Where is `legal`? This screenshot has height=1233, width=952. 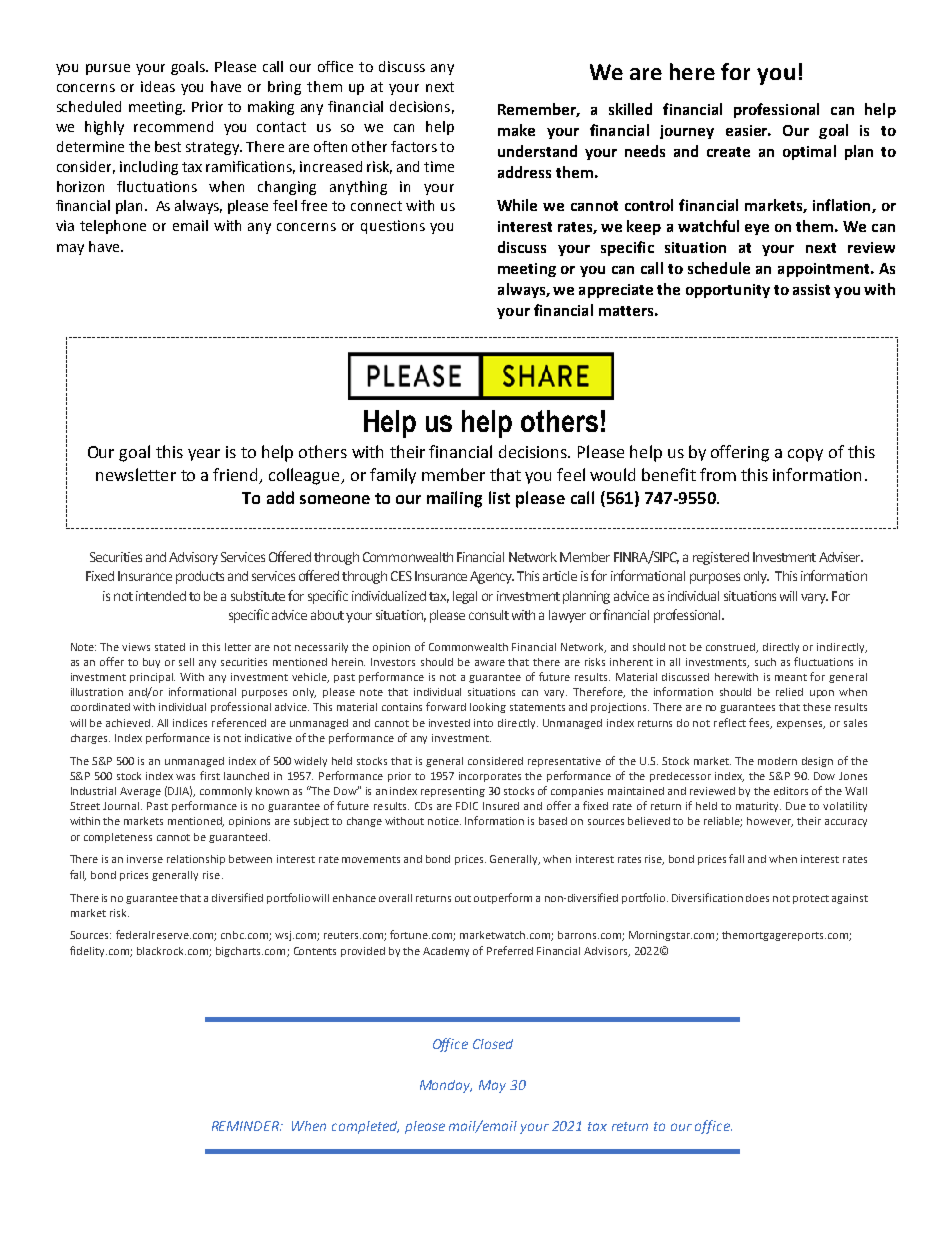 legal is located at coordinates (465, 597).
